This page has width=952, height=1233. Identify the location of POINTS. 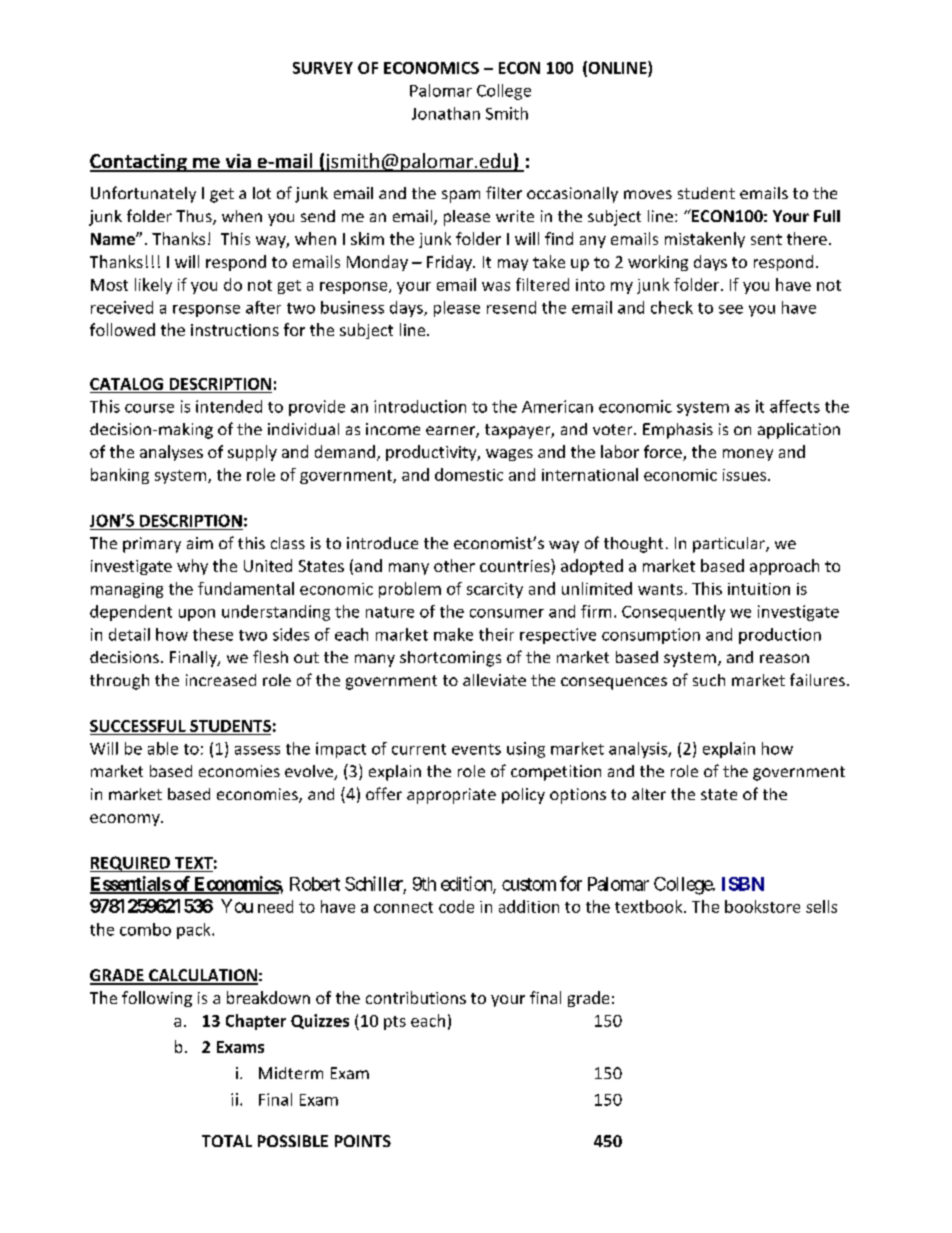
(363, 1141).
